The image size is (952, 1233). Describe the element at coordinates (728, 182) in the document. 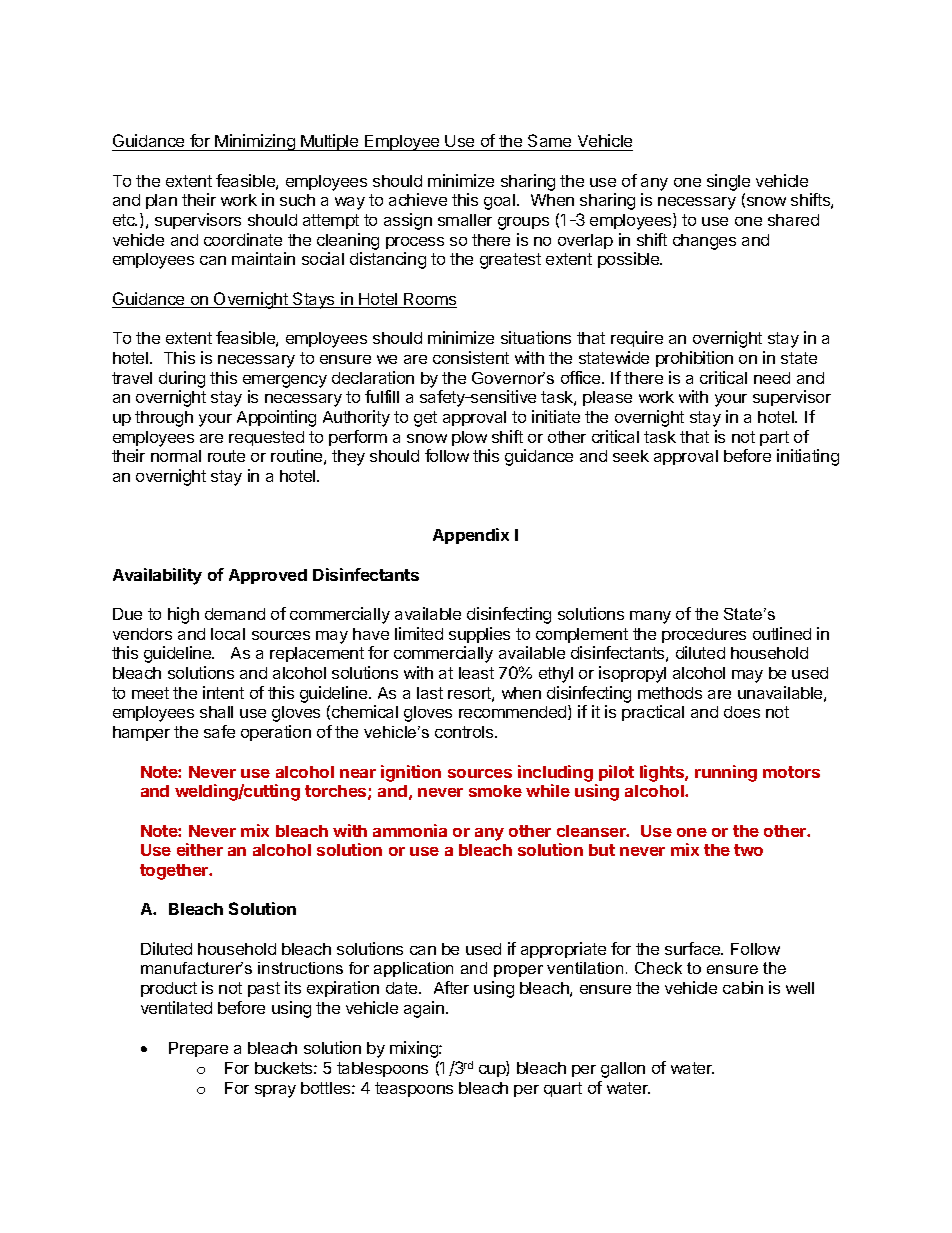

I see `single` at that location.
